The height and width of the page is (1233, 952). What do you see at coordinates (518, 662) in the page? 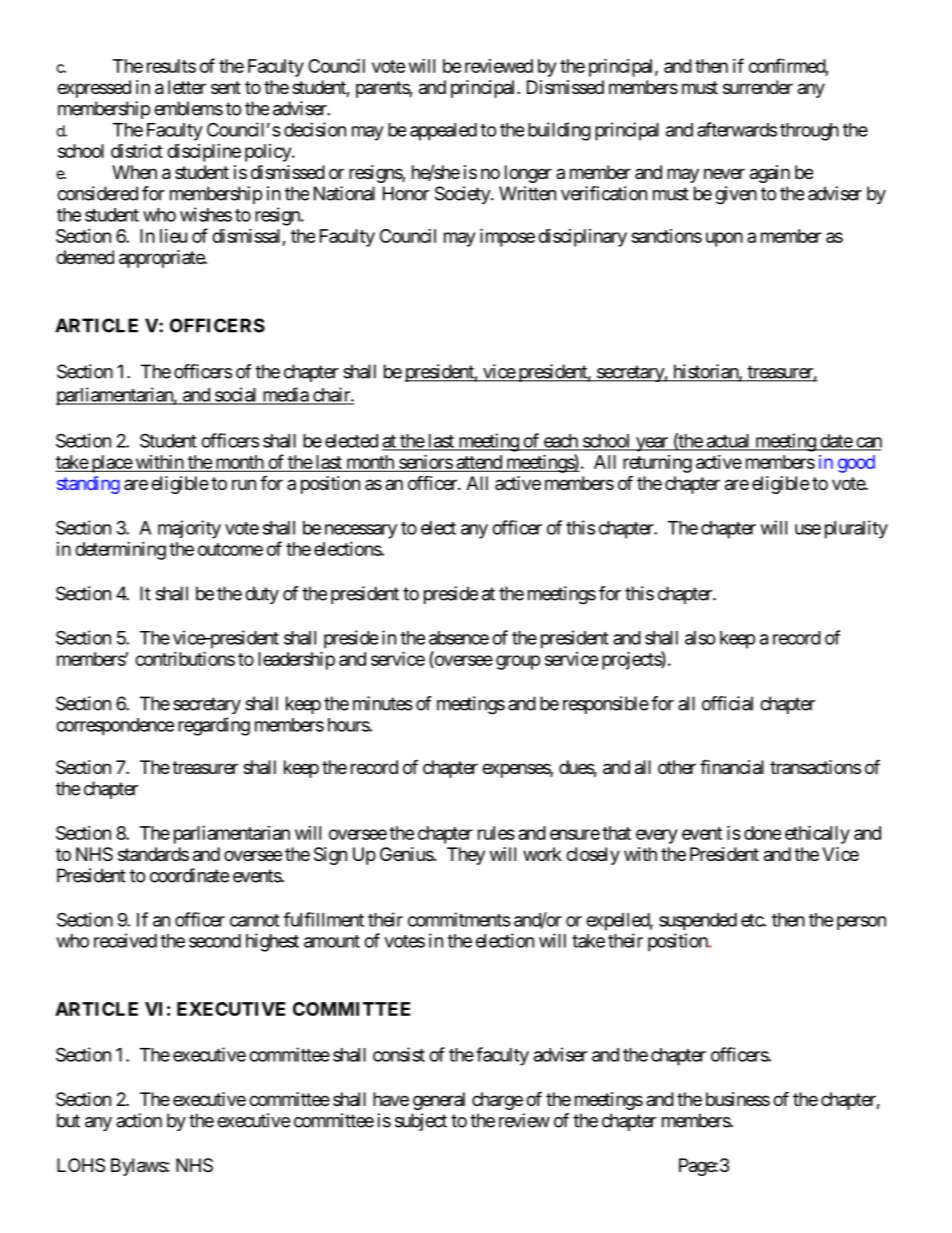
I see `group` at bounding box center [518, 662].
